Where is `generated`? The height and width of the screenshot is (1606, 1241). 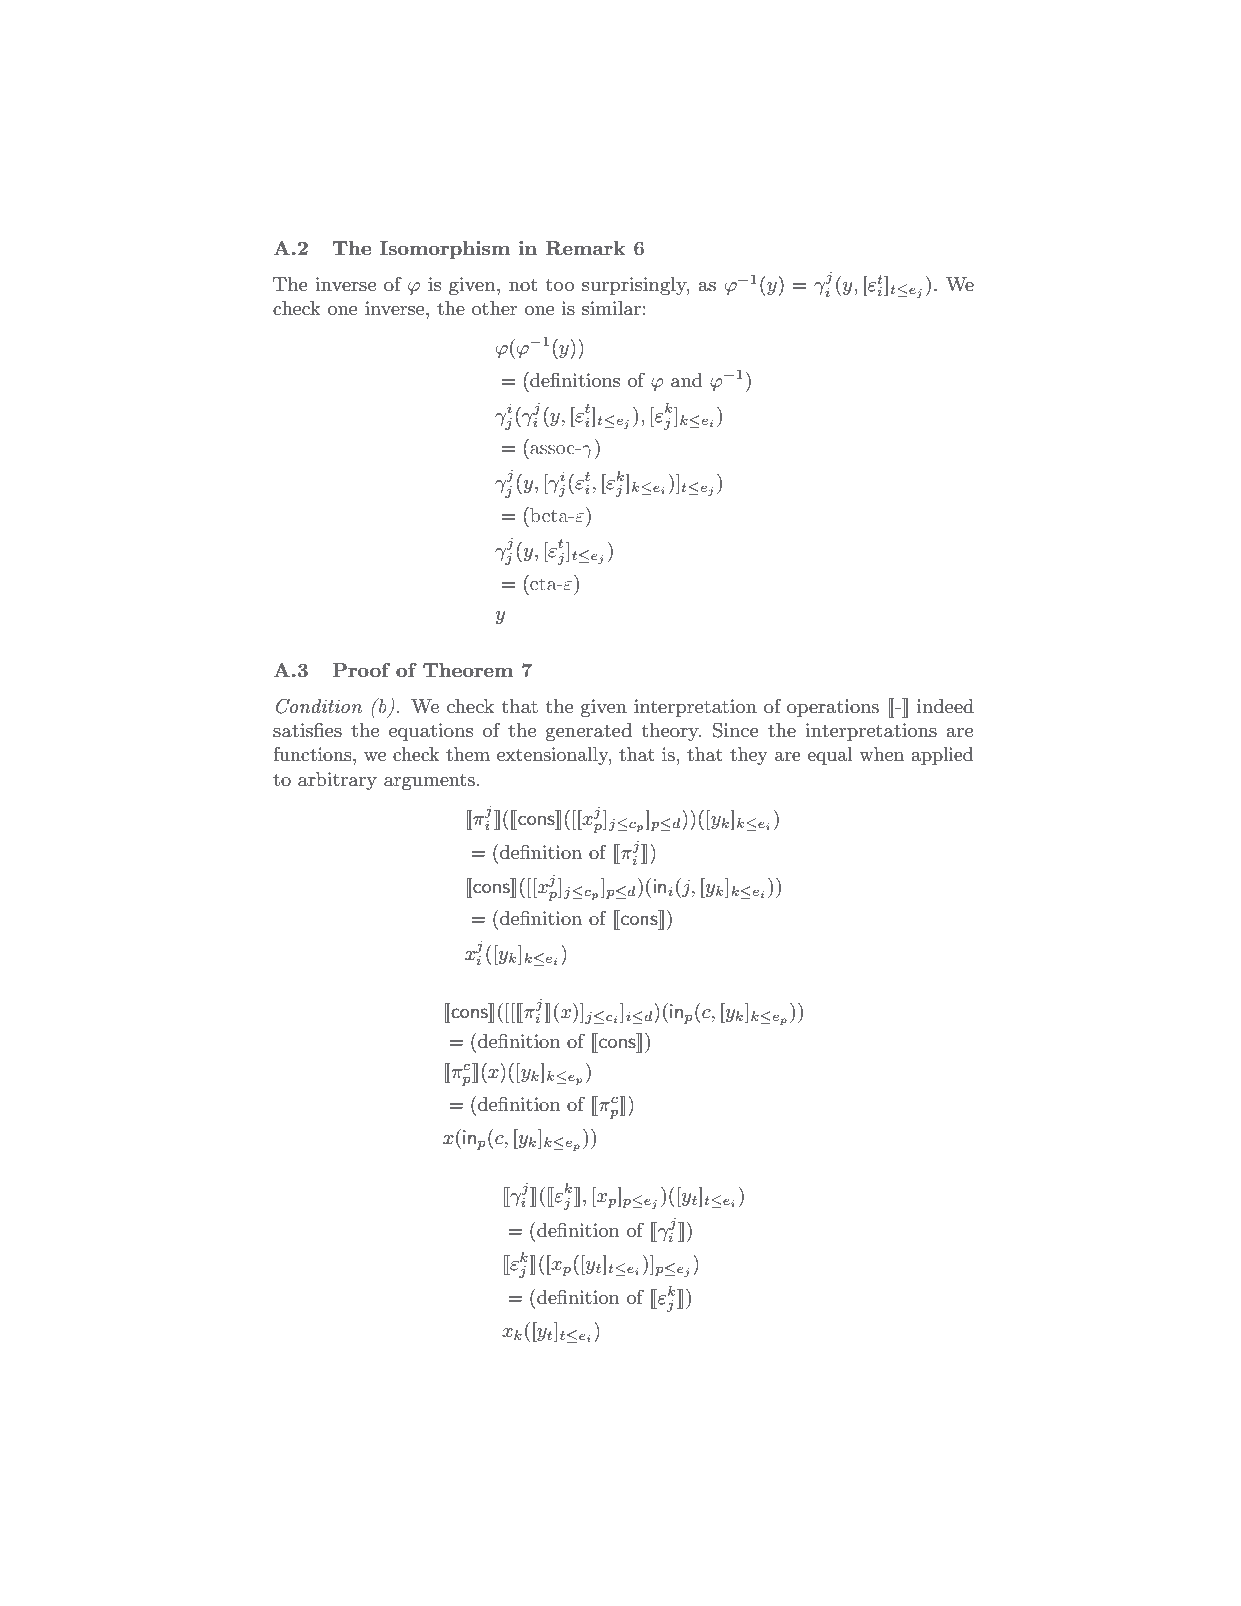 generated is located at coordinates (589, 732).
